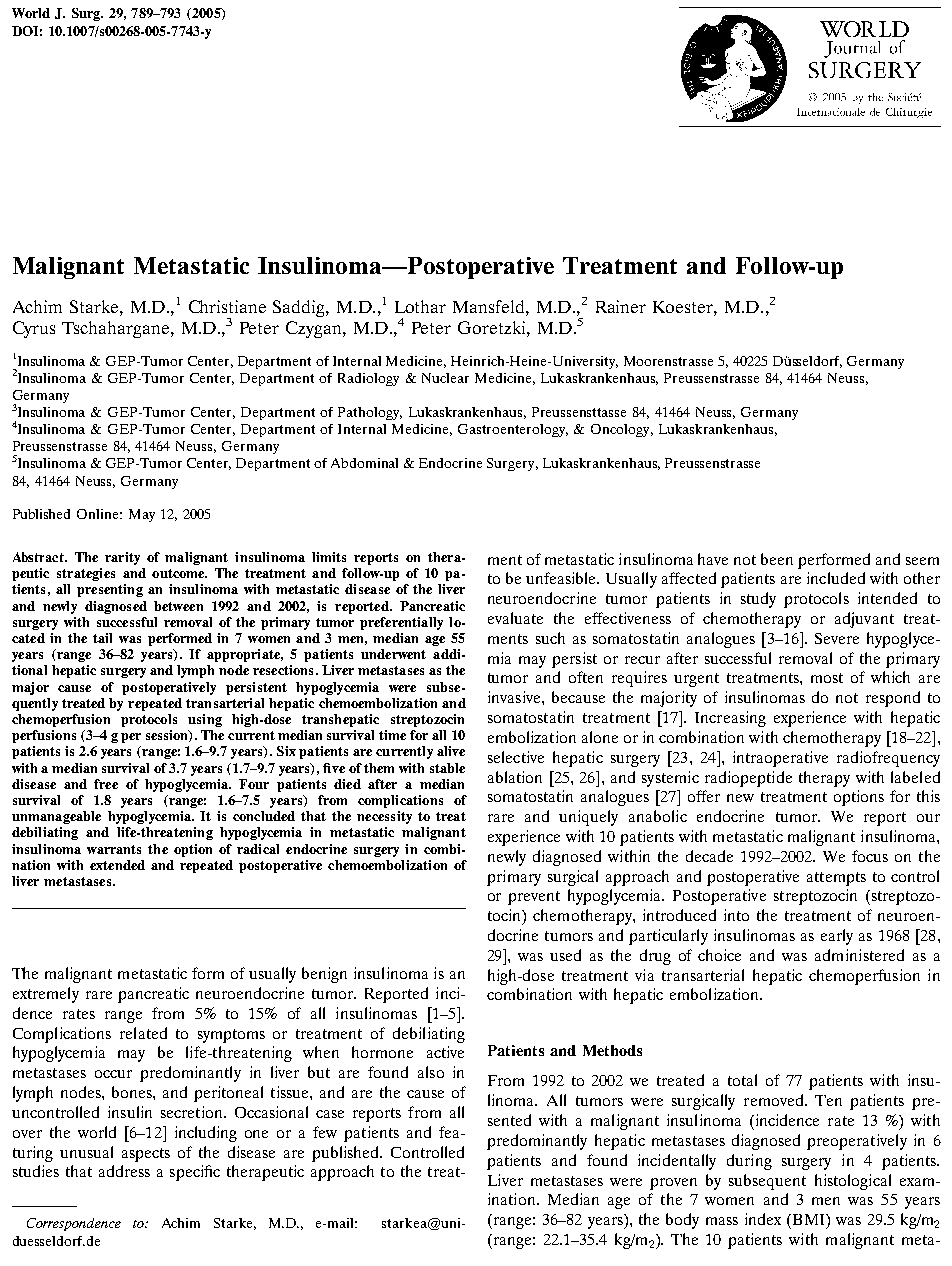  I want to click on stable, so click(447, 768).
